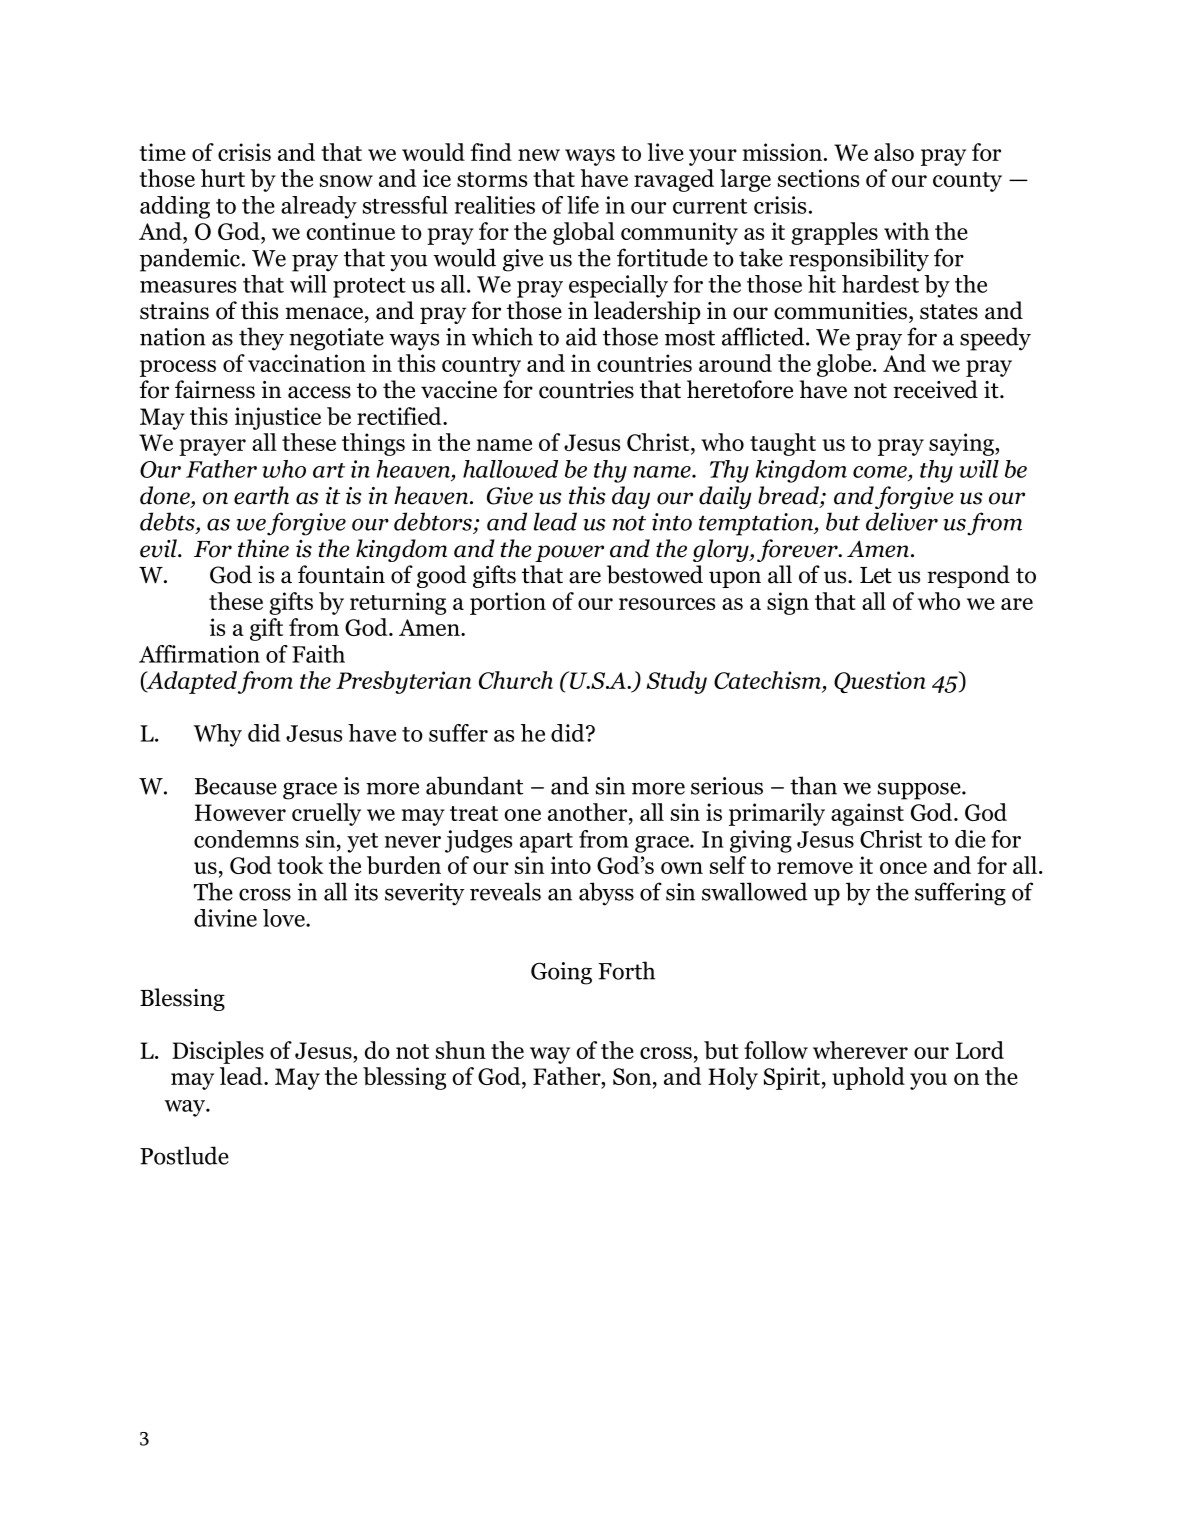 Image resolution: width=1186 pixels, height=1534 pixels. Describe the element at coordinates (223, 178) in the page. I see `hurt` at that location.
